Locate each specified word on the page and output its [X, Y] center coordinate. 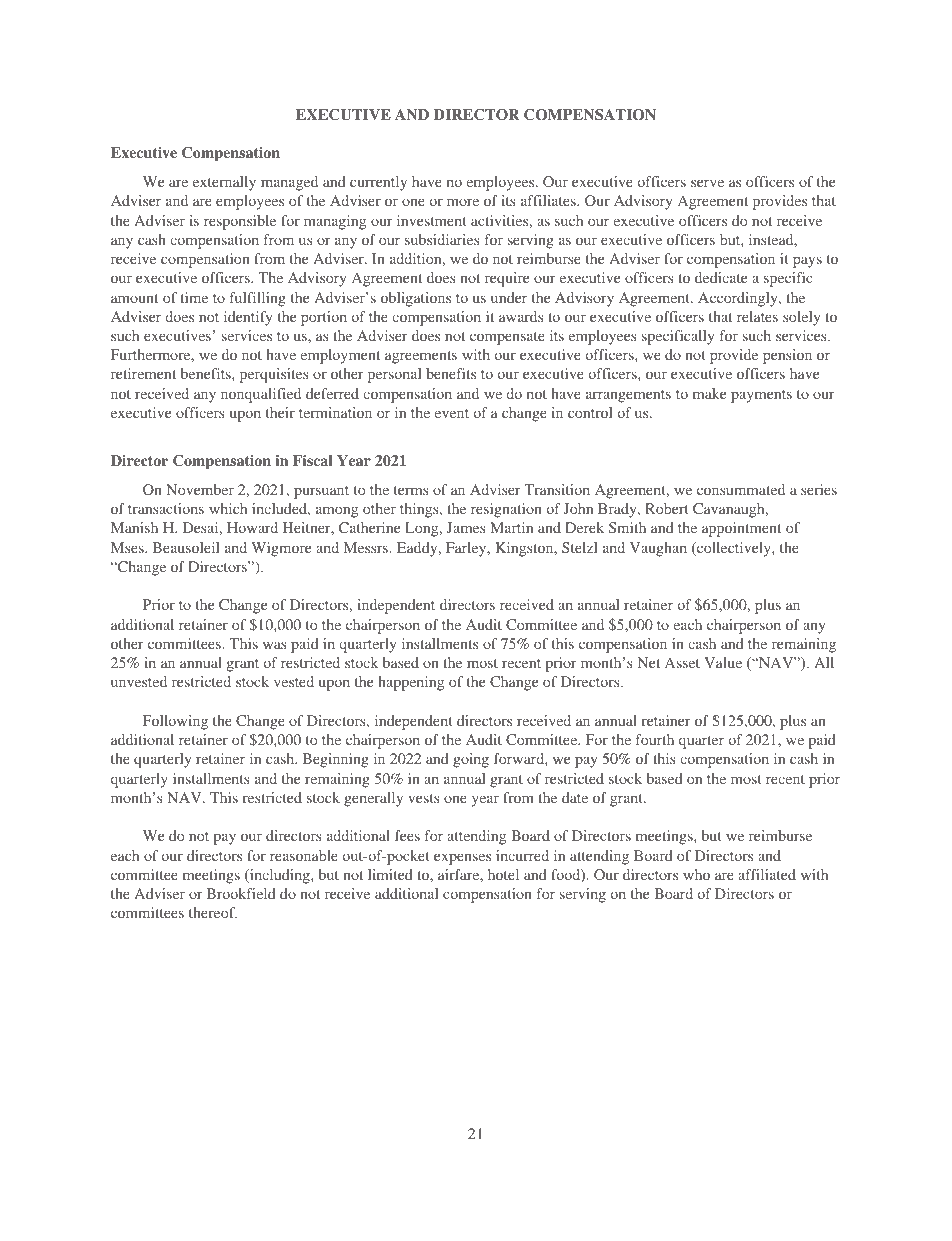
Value [723, 662]
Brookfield [241, 893]
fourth [655, 739]
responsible [240, 222]
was [275, 645]
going [471, 760]
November [200, 489]
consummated [741, 489]
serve [707, 183]
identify [248, 318]
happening [411, 683]
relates [757, 316]
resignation [506, 510]
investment [431, 220]
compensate [507, 338]
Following [175, 722]
